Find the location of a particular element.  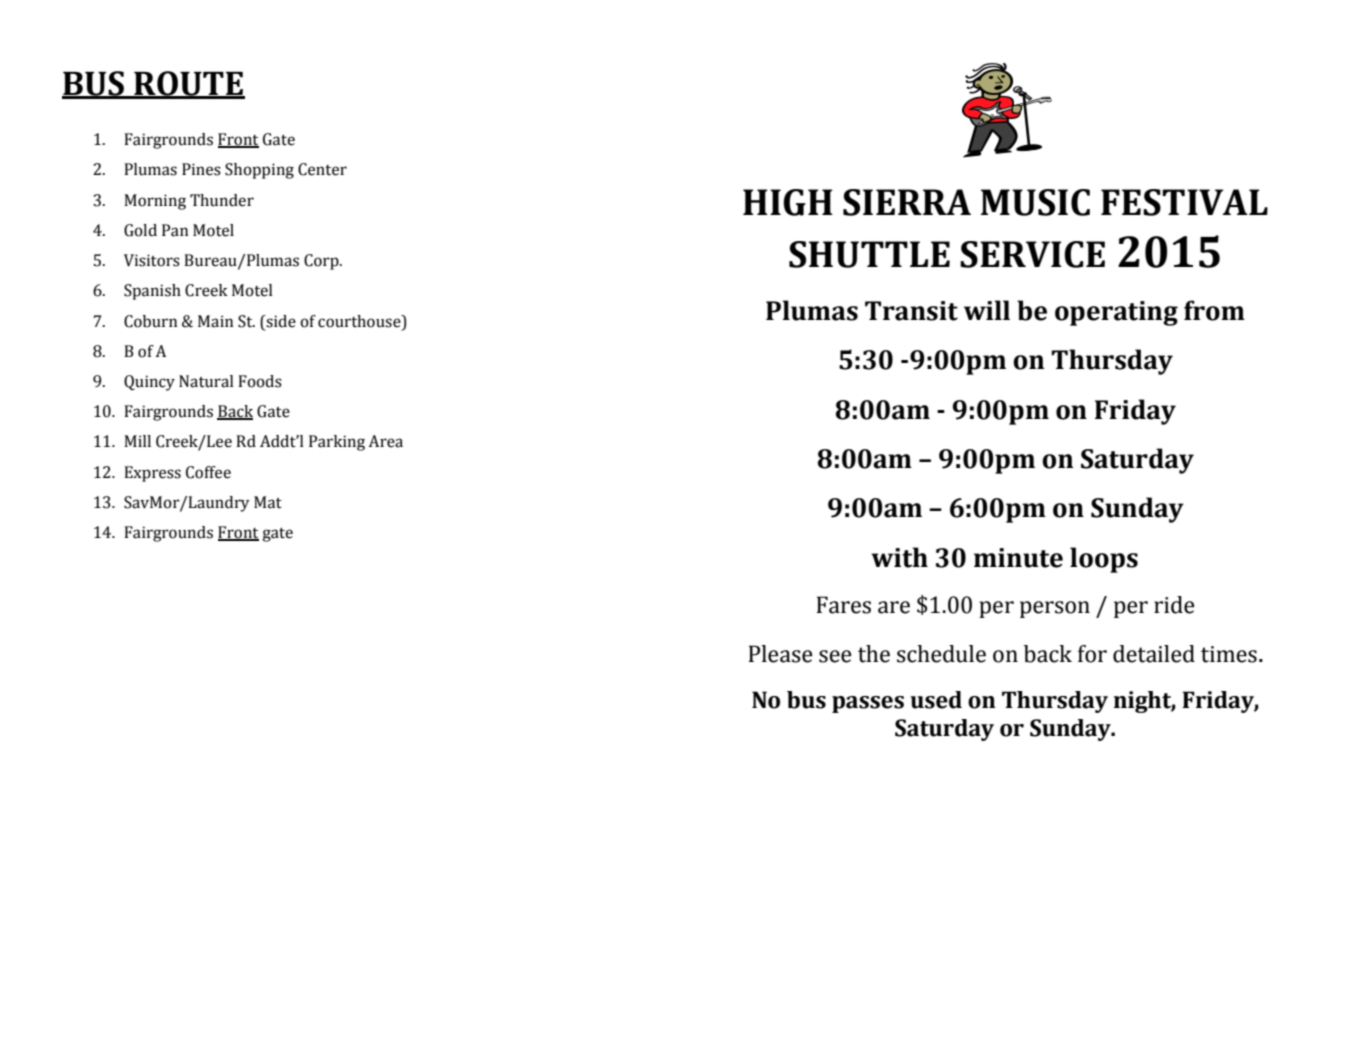

minute is located at coordinates (1018, 558).
